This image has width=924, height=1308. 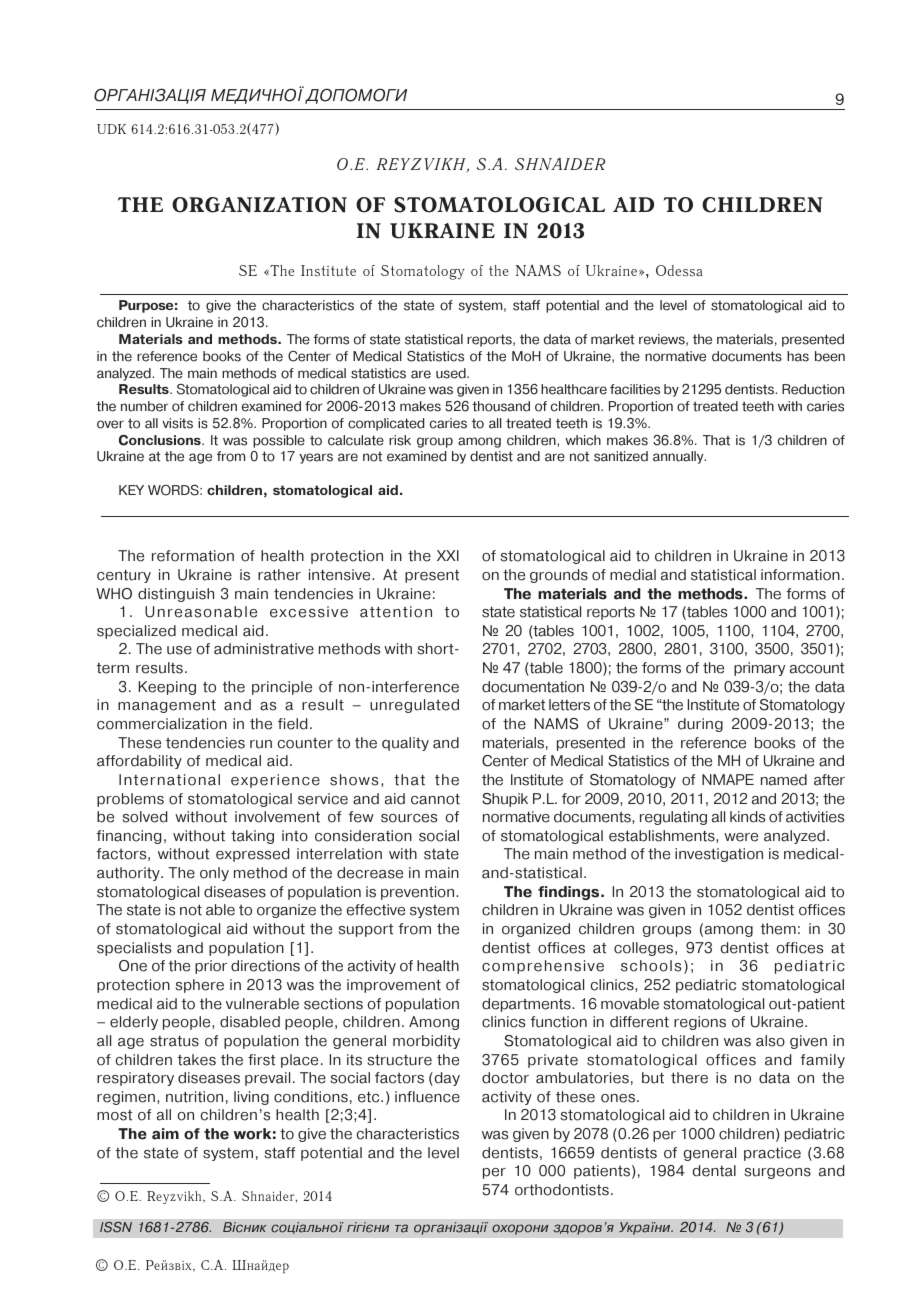 What do you see at coordinates (759, 669) in the image?
I see `primary` at bounding box center [759, 669].
